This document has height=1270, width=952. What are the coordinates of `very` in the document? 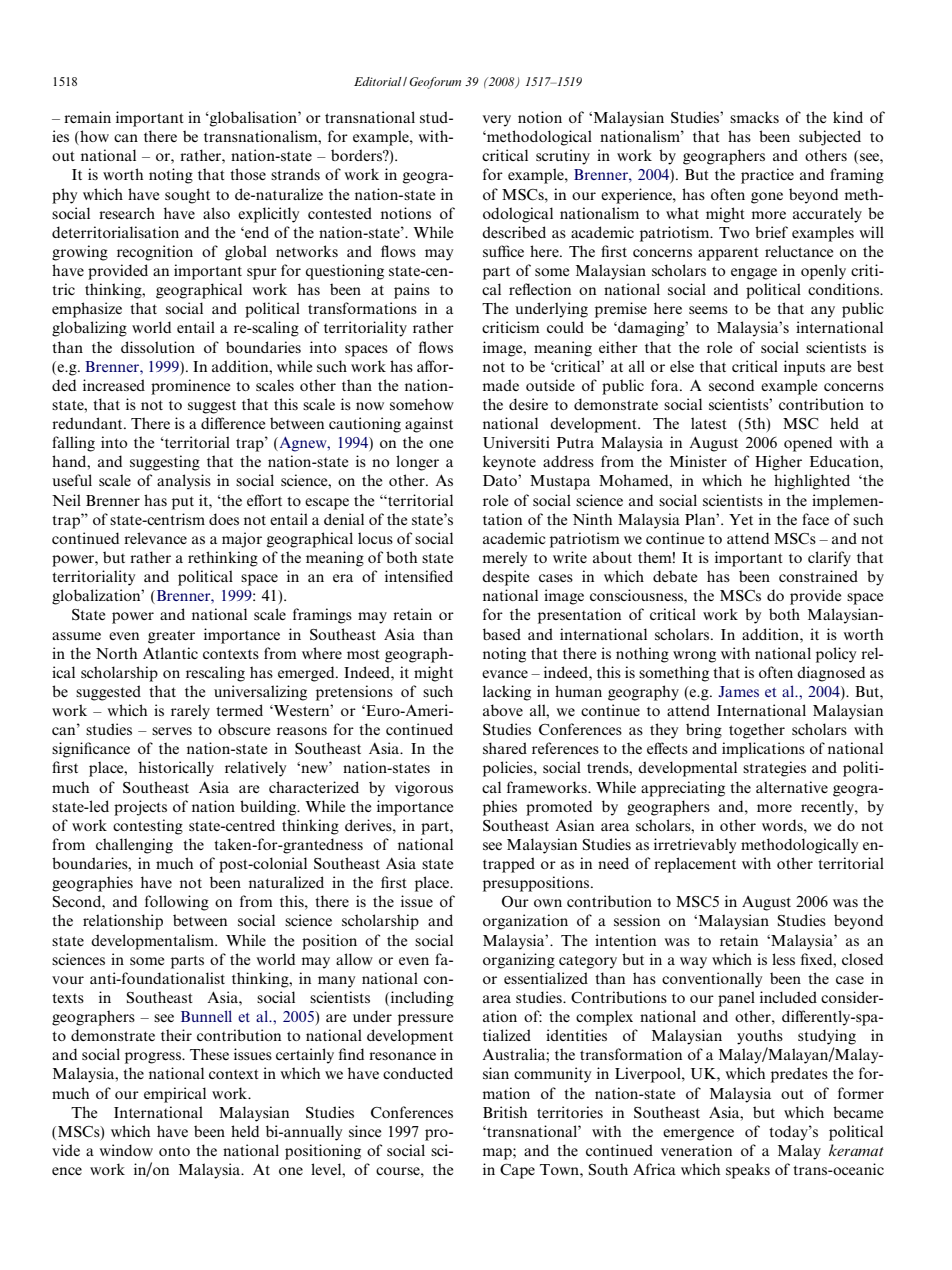 It's located at (497, 121).
